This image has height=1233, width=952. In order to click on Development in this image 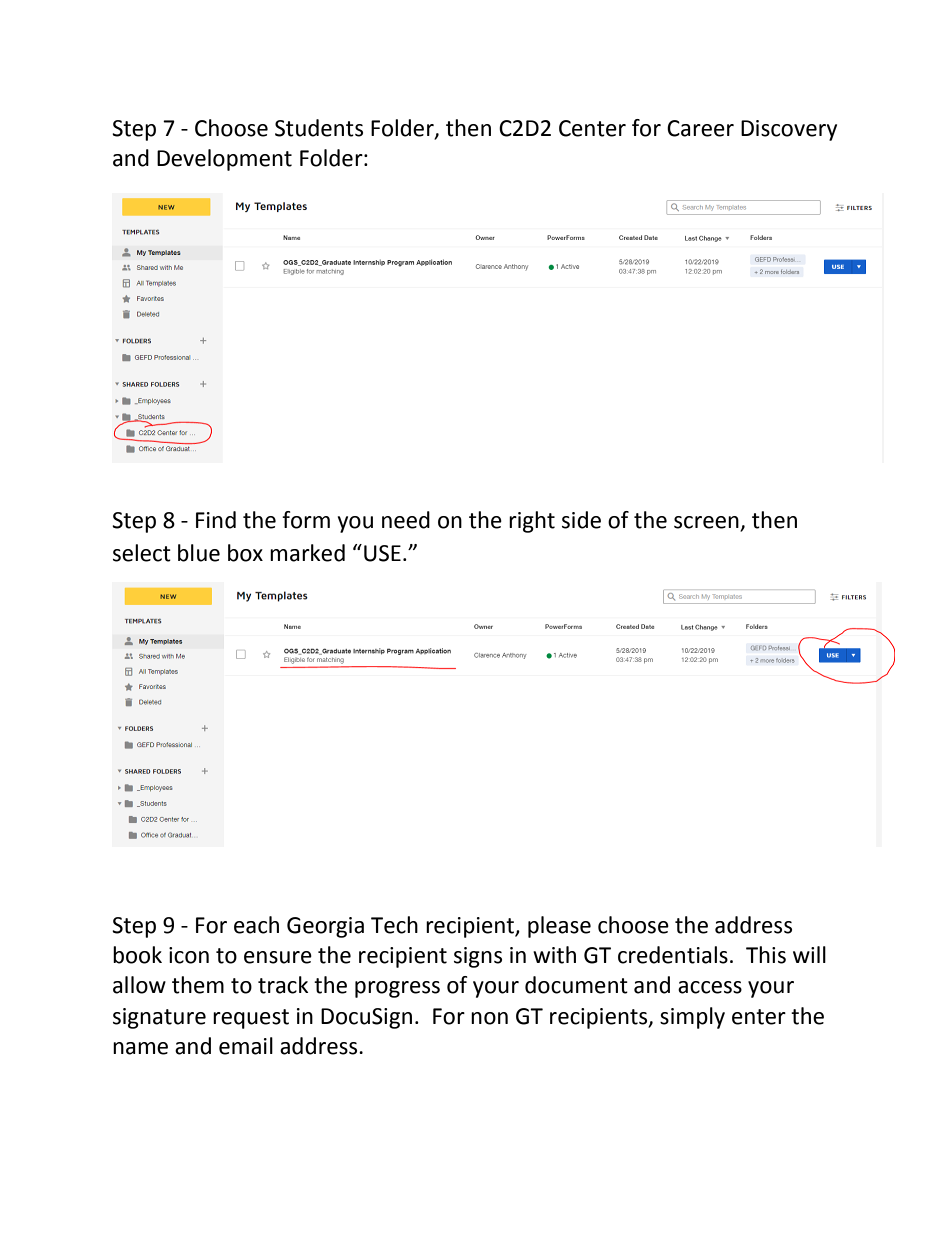, I will do `click(224, 160)`.
